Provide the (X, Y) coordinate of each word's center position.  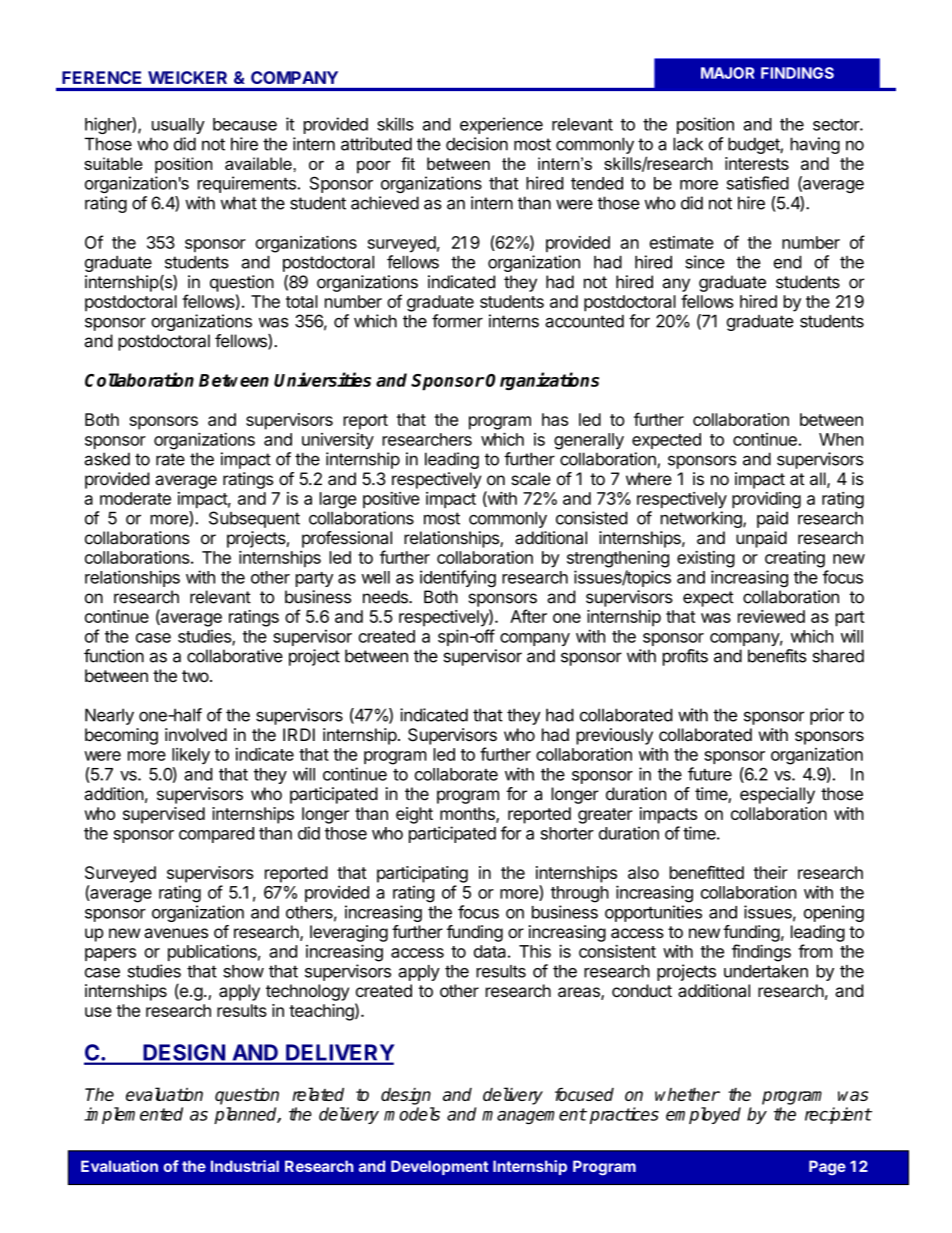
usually (178, 126)
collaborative (235, 656)
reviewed (771, 616)
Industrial (245, 1166)
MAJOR (728, 73)
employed (703, 1115)
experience (501, 125)
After (528, 616)
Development (439, 1167)
